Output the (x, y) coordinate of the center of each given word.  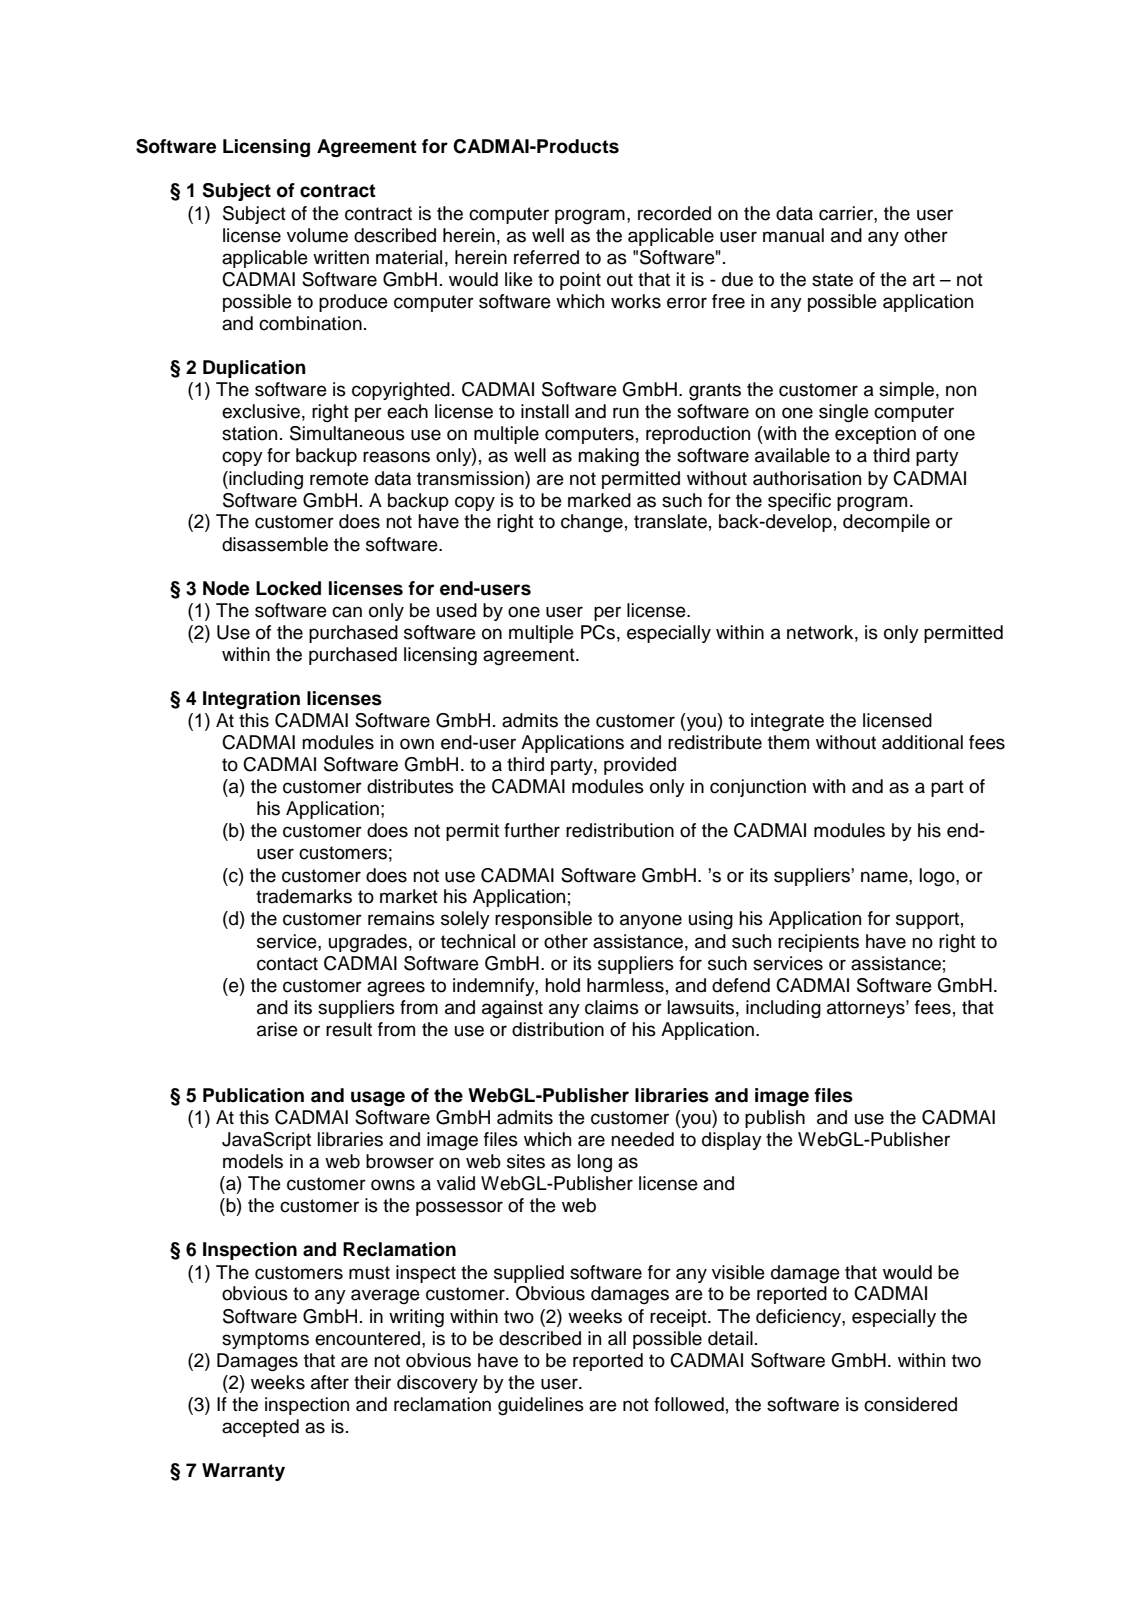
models (253, 1161)
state (832, 280)
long (595, 1163)
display (732, 1141)
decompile (886, 523)
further (532, 830)
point (580, 281)
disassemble (275, 544)
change (592, 523)
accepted (260, 1428)
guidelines (541, 1406)
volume (317, 235)
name (885, 877)
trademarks (304, 896)
